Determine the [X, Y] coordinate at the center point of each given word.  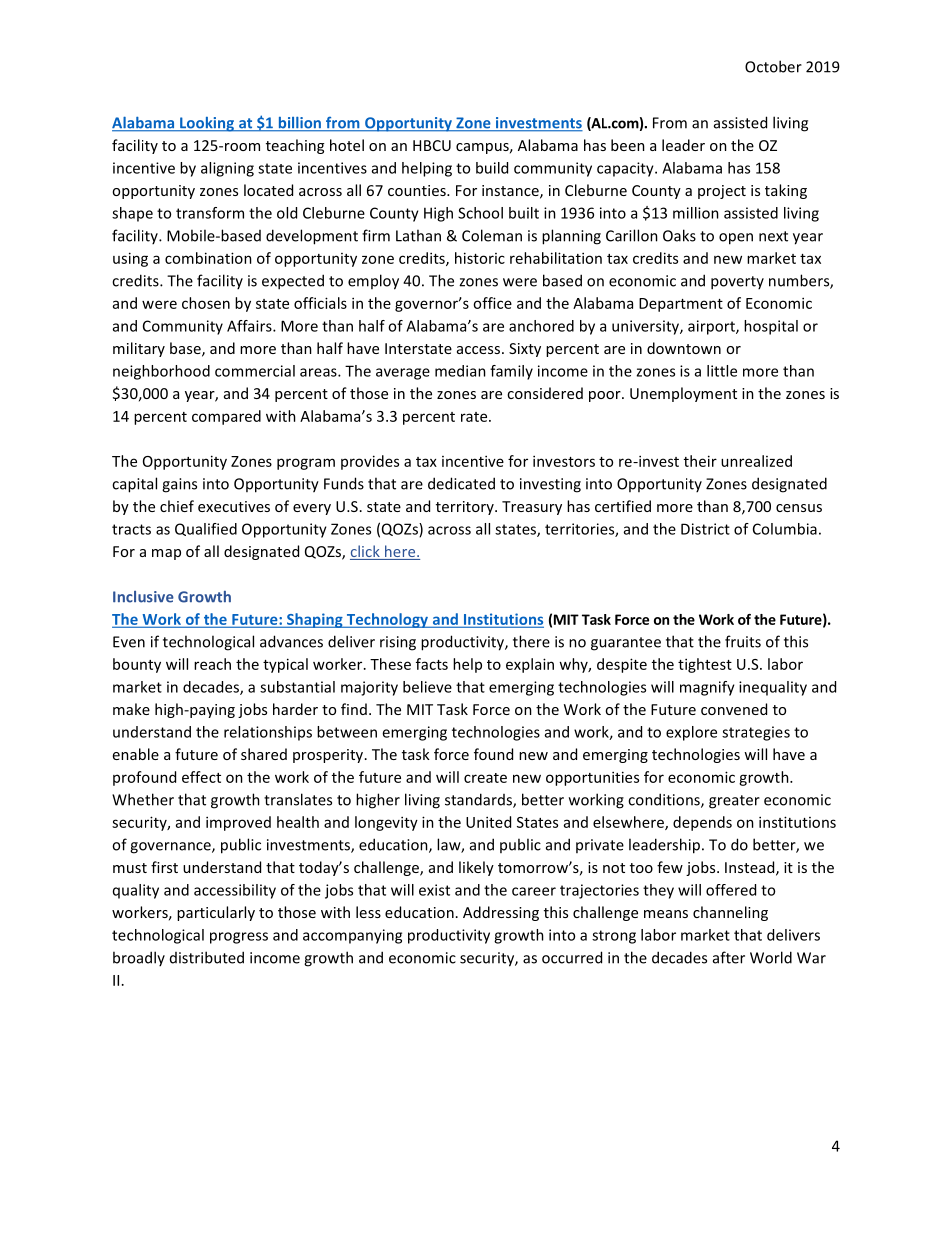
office [492, 303]
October [773, 66]
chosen [206, 303]
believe [427, 687]
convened [734, 709]
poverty [737, 283]
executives [234, 506]
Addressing [501, 913]
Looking [207, 124]
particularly [216, 913]
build [492, 168]
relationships [268, 733]
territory [466, 508]
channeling [730, 913]
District [705, 529]
